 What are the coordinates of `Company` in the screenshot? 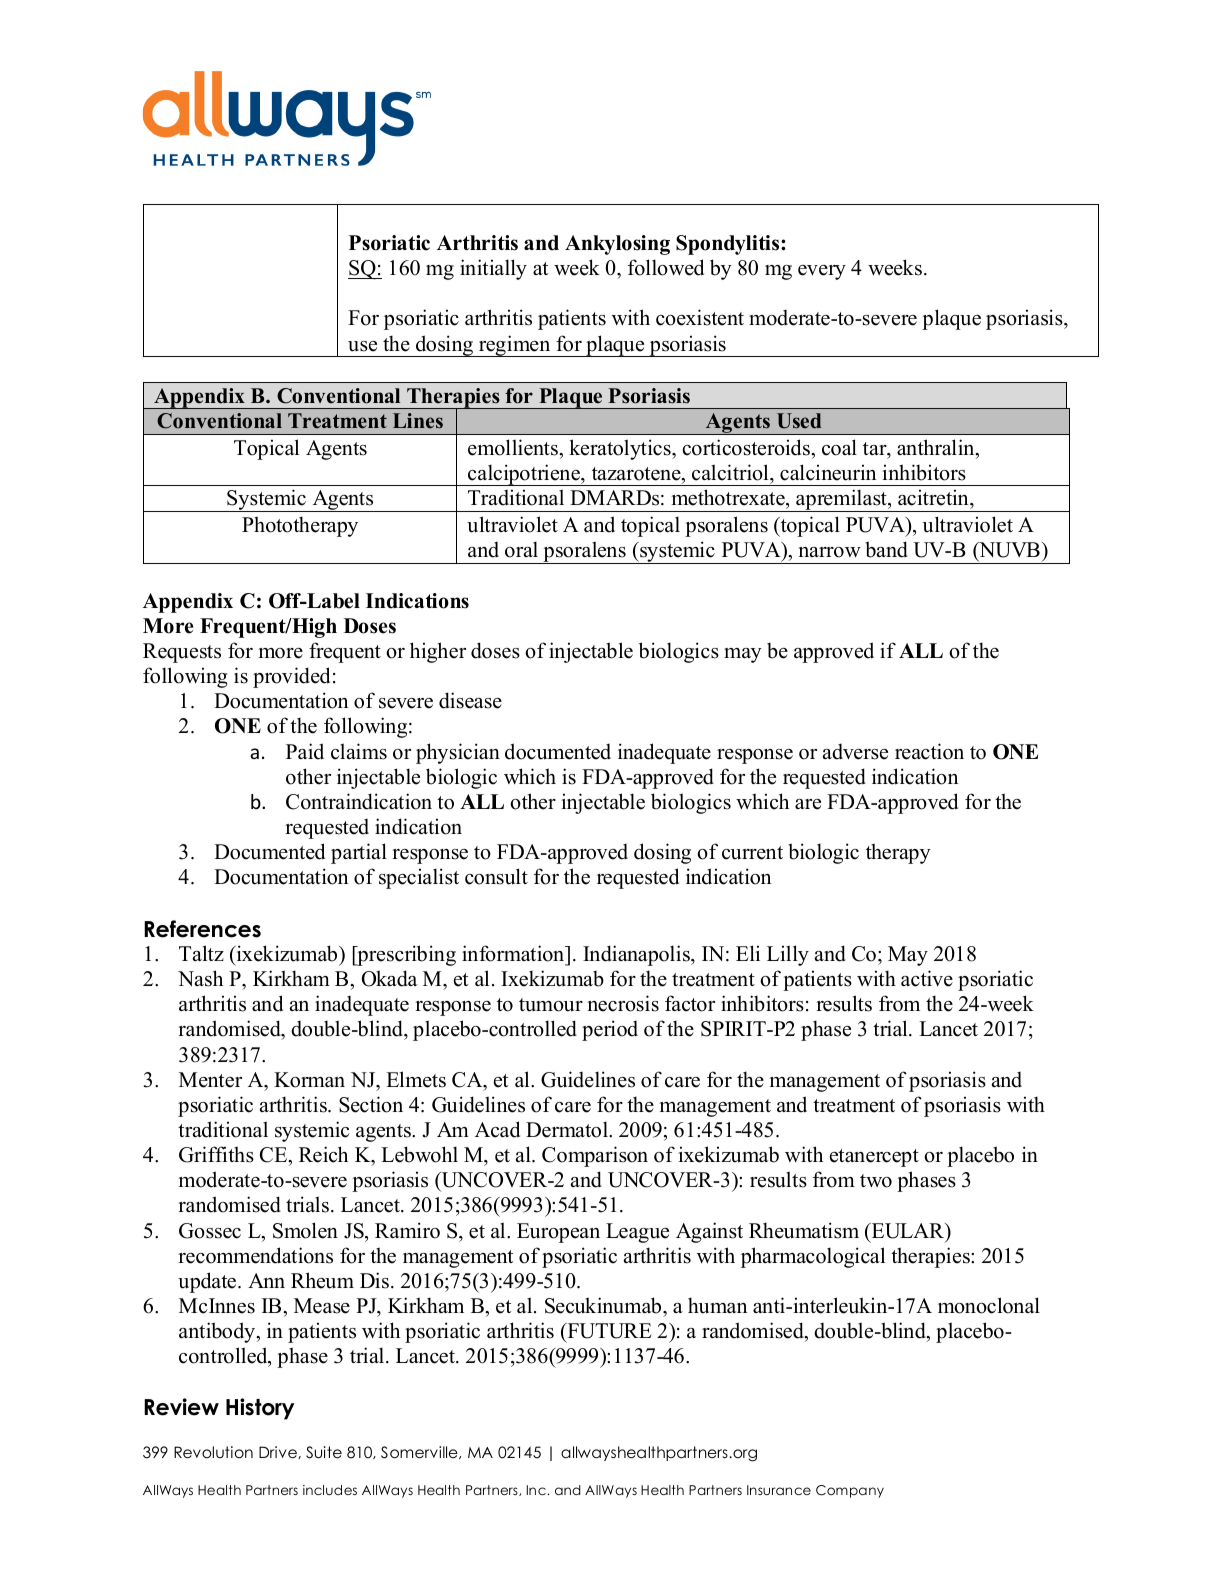 It's located at (850, 1491).
